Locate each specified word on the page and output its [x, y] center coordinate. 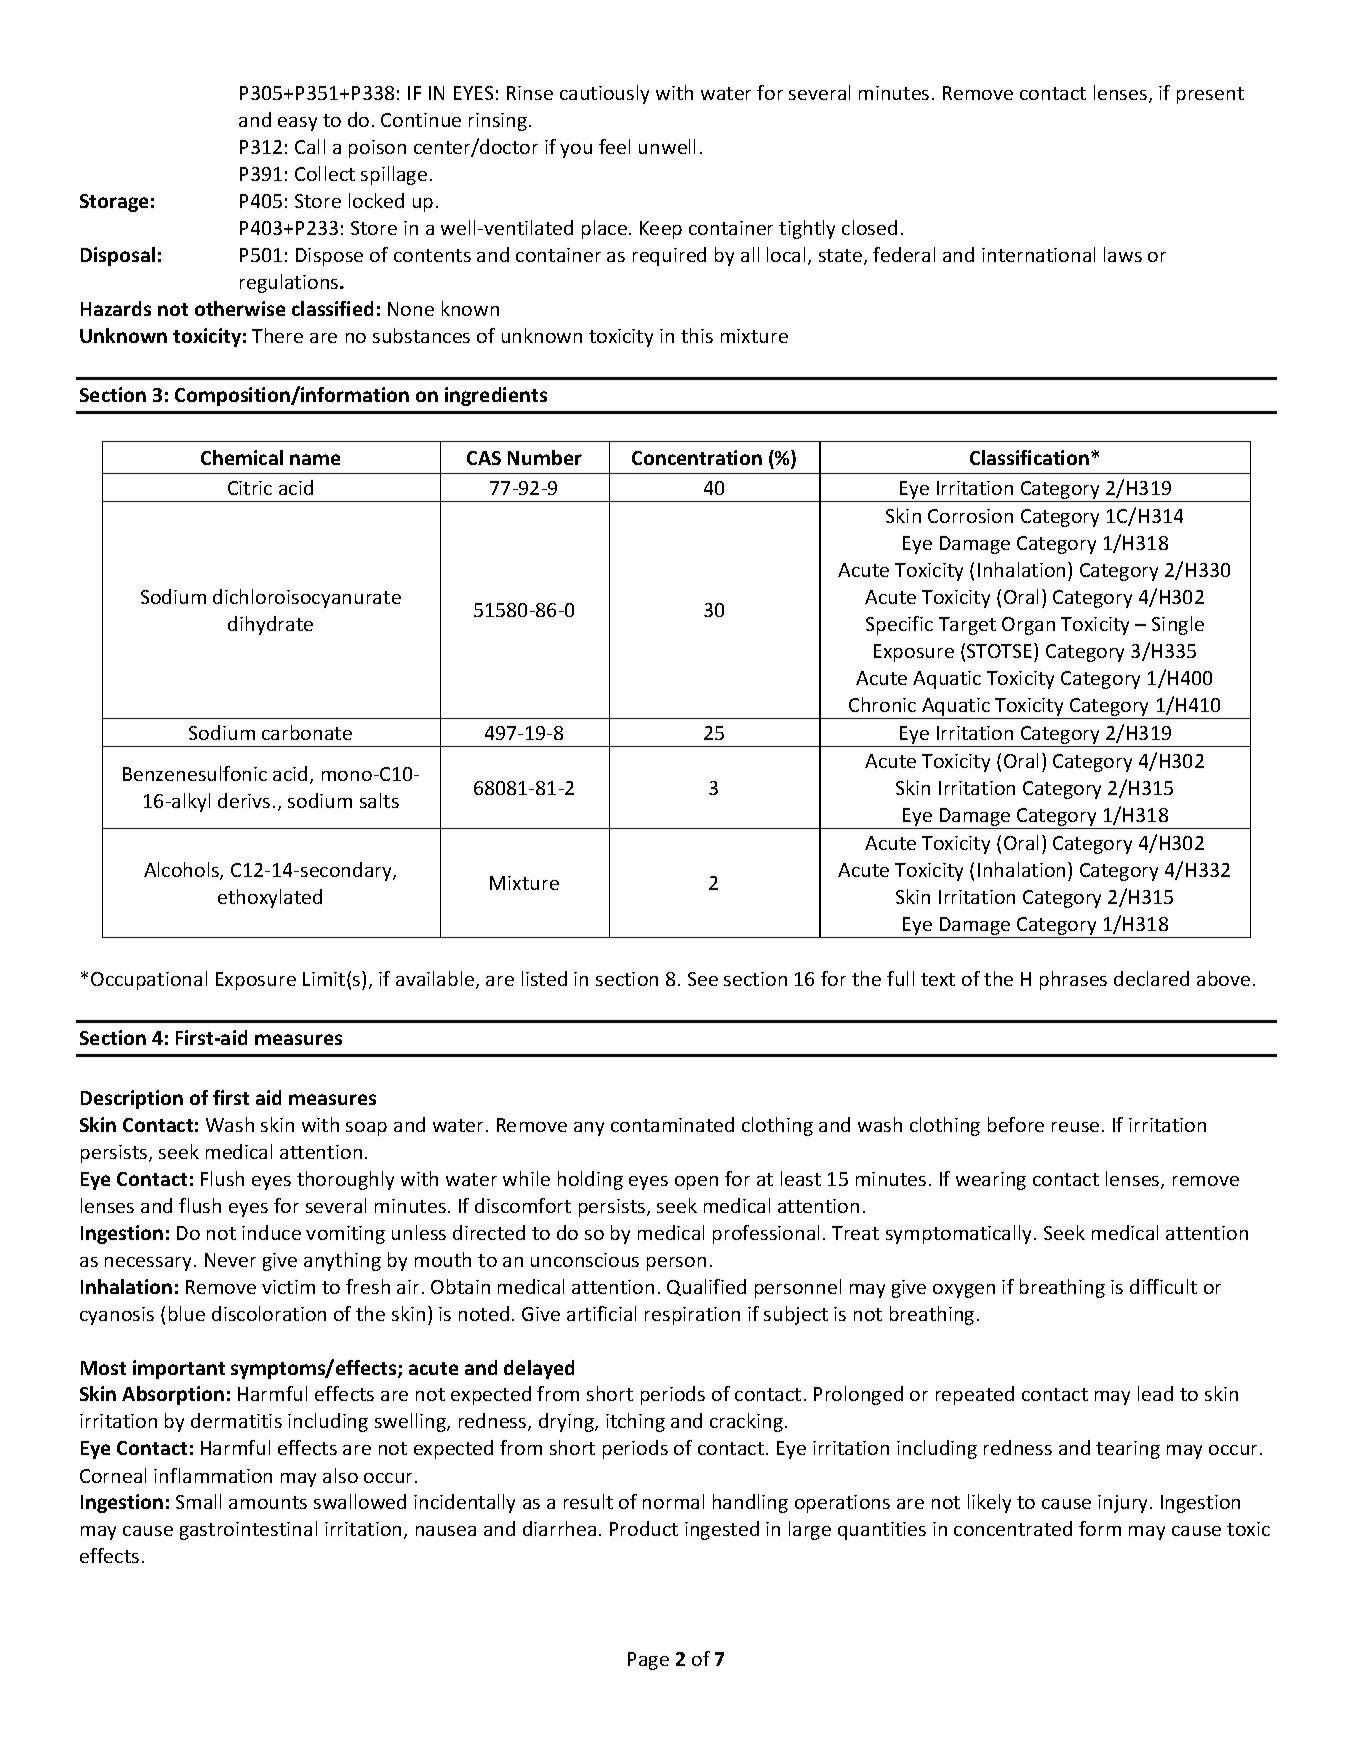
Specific [899, 625]
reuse [1075, 1127]
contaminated [672, 1124]
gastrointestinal [248, 1530]
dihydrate [270, 625]
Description [132, 1099]
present [1210, 95]
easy [297, 124]
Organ [1028, 626]
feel [614, 146]
